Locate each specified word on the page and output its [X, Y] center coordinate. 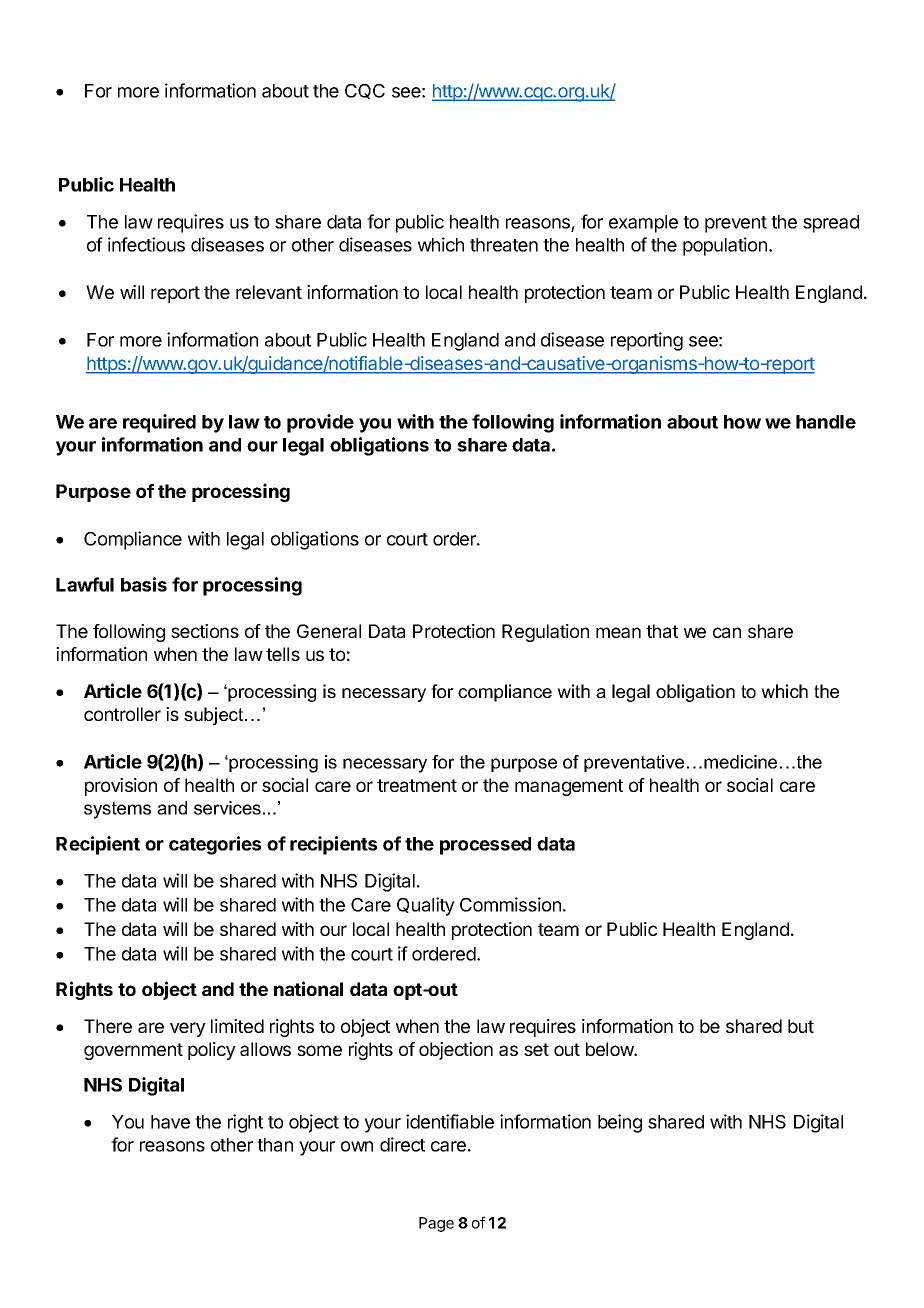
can [727, 632]
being [620, 1123]
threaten [504, 245]
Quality [426, 906]
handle [826, 422]
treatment [417, 785]
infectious [146, 244]
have [170, 1122]
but [801, 1026]
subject [215, 716]
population [725, 246]
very [188, 1029]
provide [320, 423]
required [159, 423]
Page [436, 1224]
